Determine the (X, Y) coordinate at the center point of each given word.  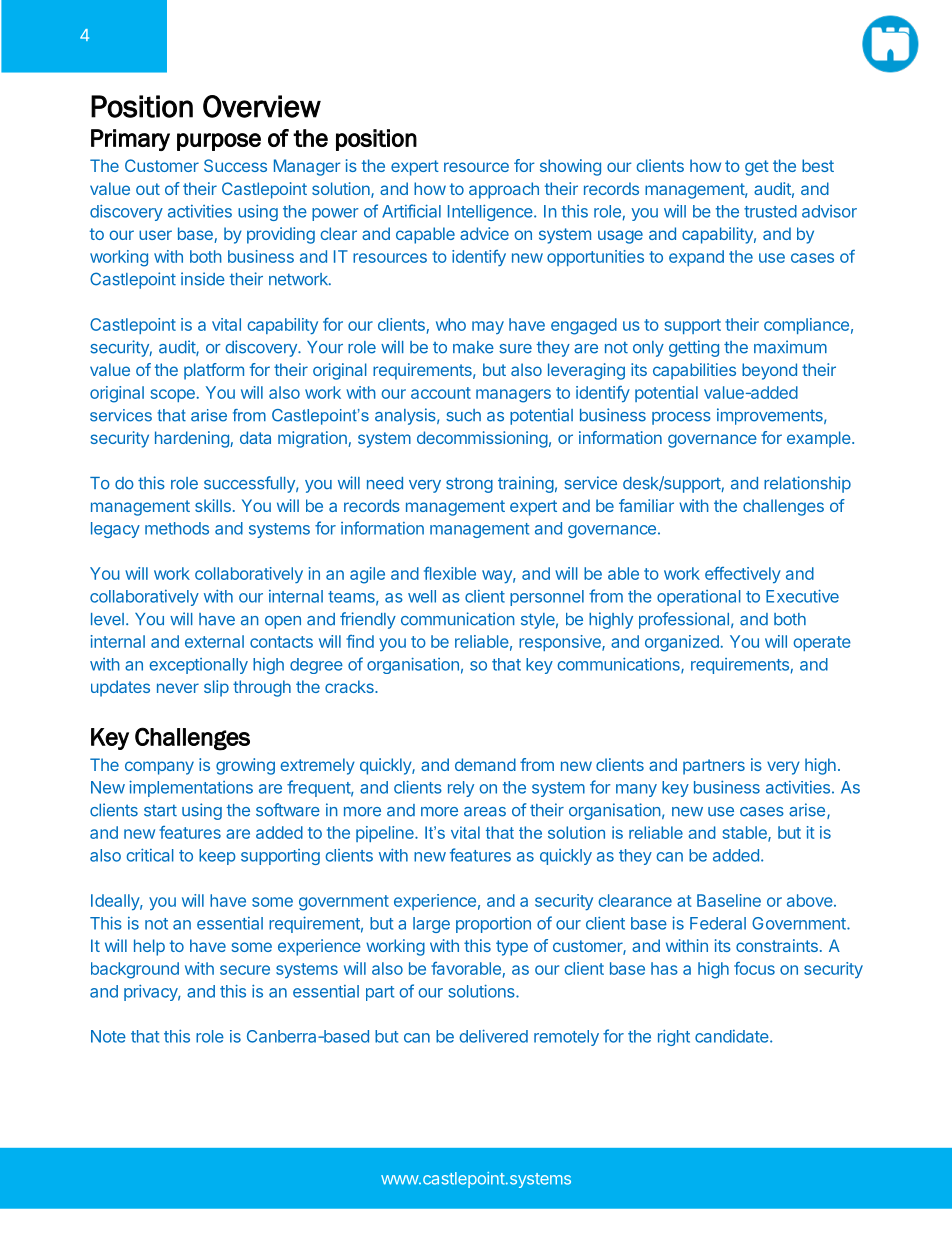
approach (504, 190)
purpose (219, 142)
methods (177, 528)
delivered (493, 1036)
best (818, 165)
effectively (743, 575)
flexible (450, 573)
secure (245, 970)
